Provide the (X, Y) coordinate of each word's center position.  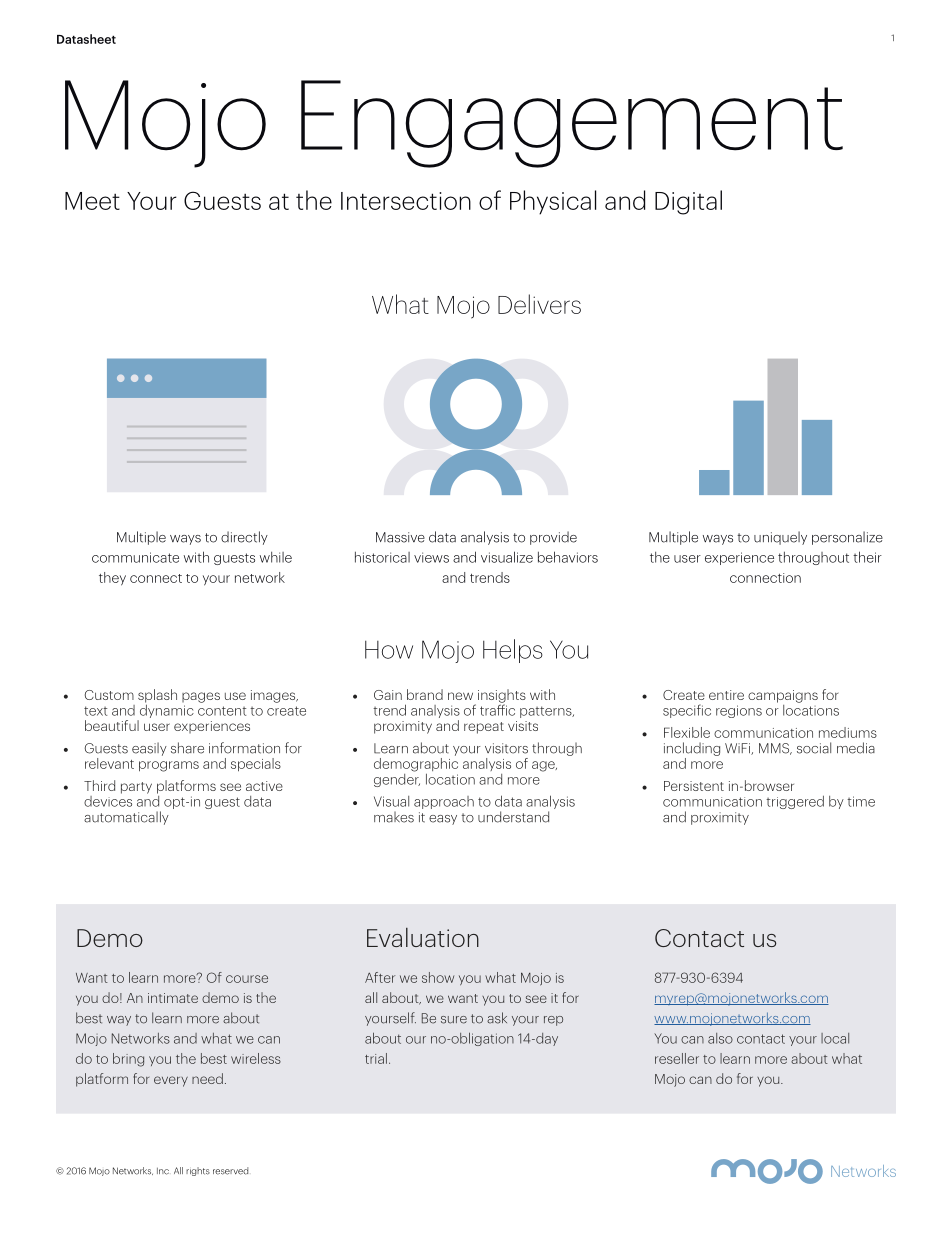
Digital (688, 202)
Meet (92, 201)
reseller (677, 1058)
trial (376, 1058)
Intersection (406, 201)
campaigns (783, 696)
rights (198, 1171)
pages (201, 697)
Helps (513, 651)
